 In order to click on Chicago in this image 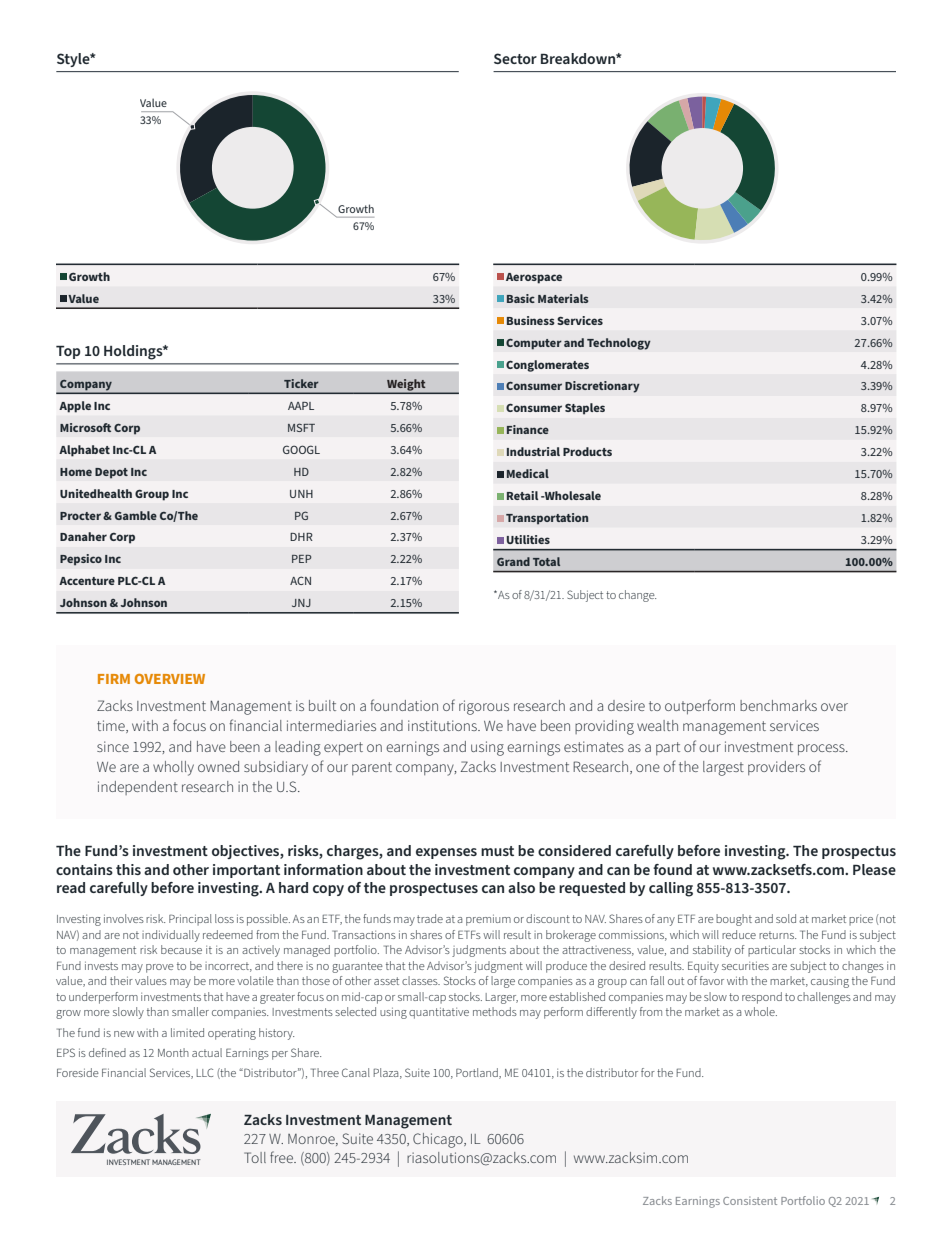, I will do `click(439, 1140)`.
